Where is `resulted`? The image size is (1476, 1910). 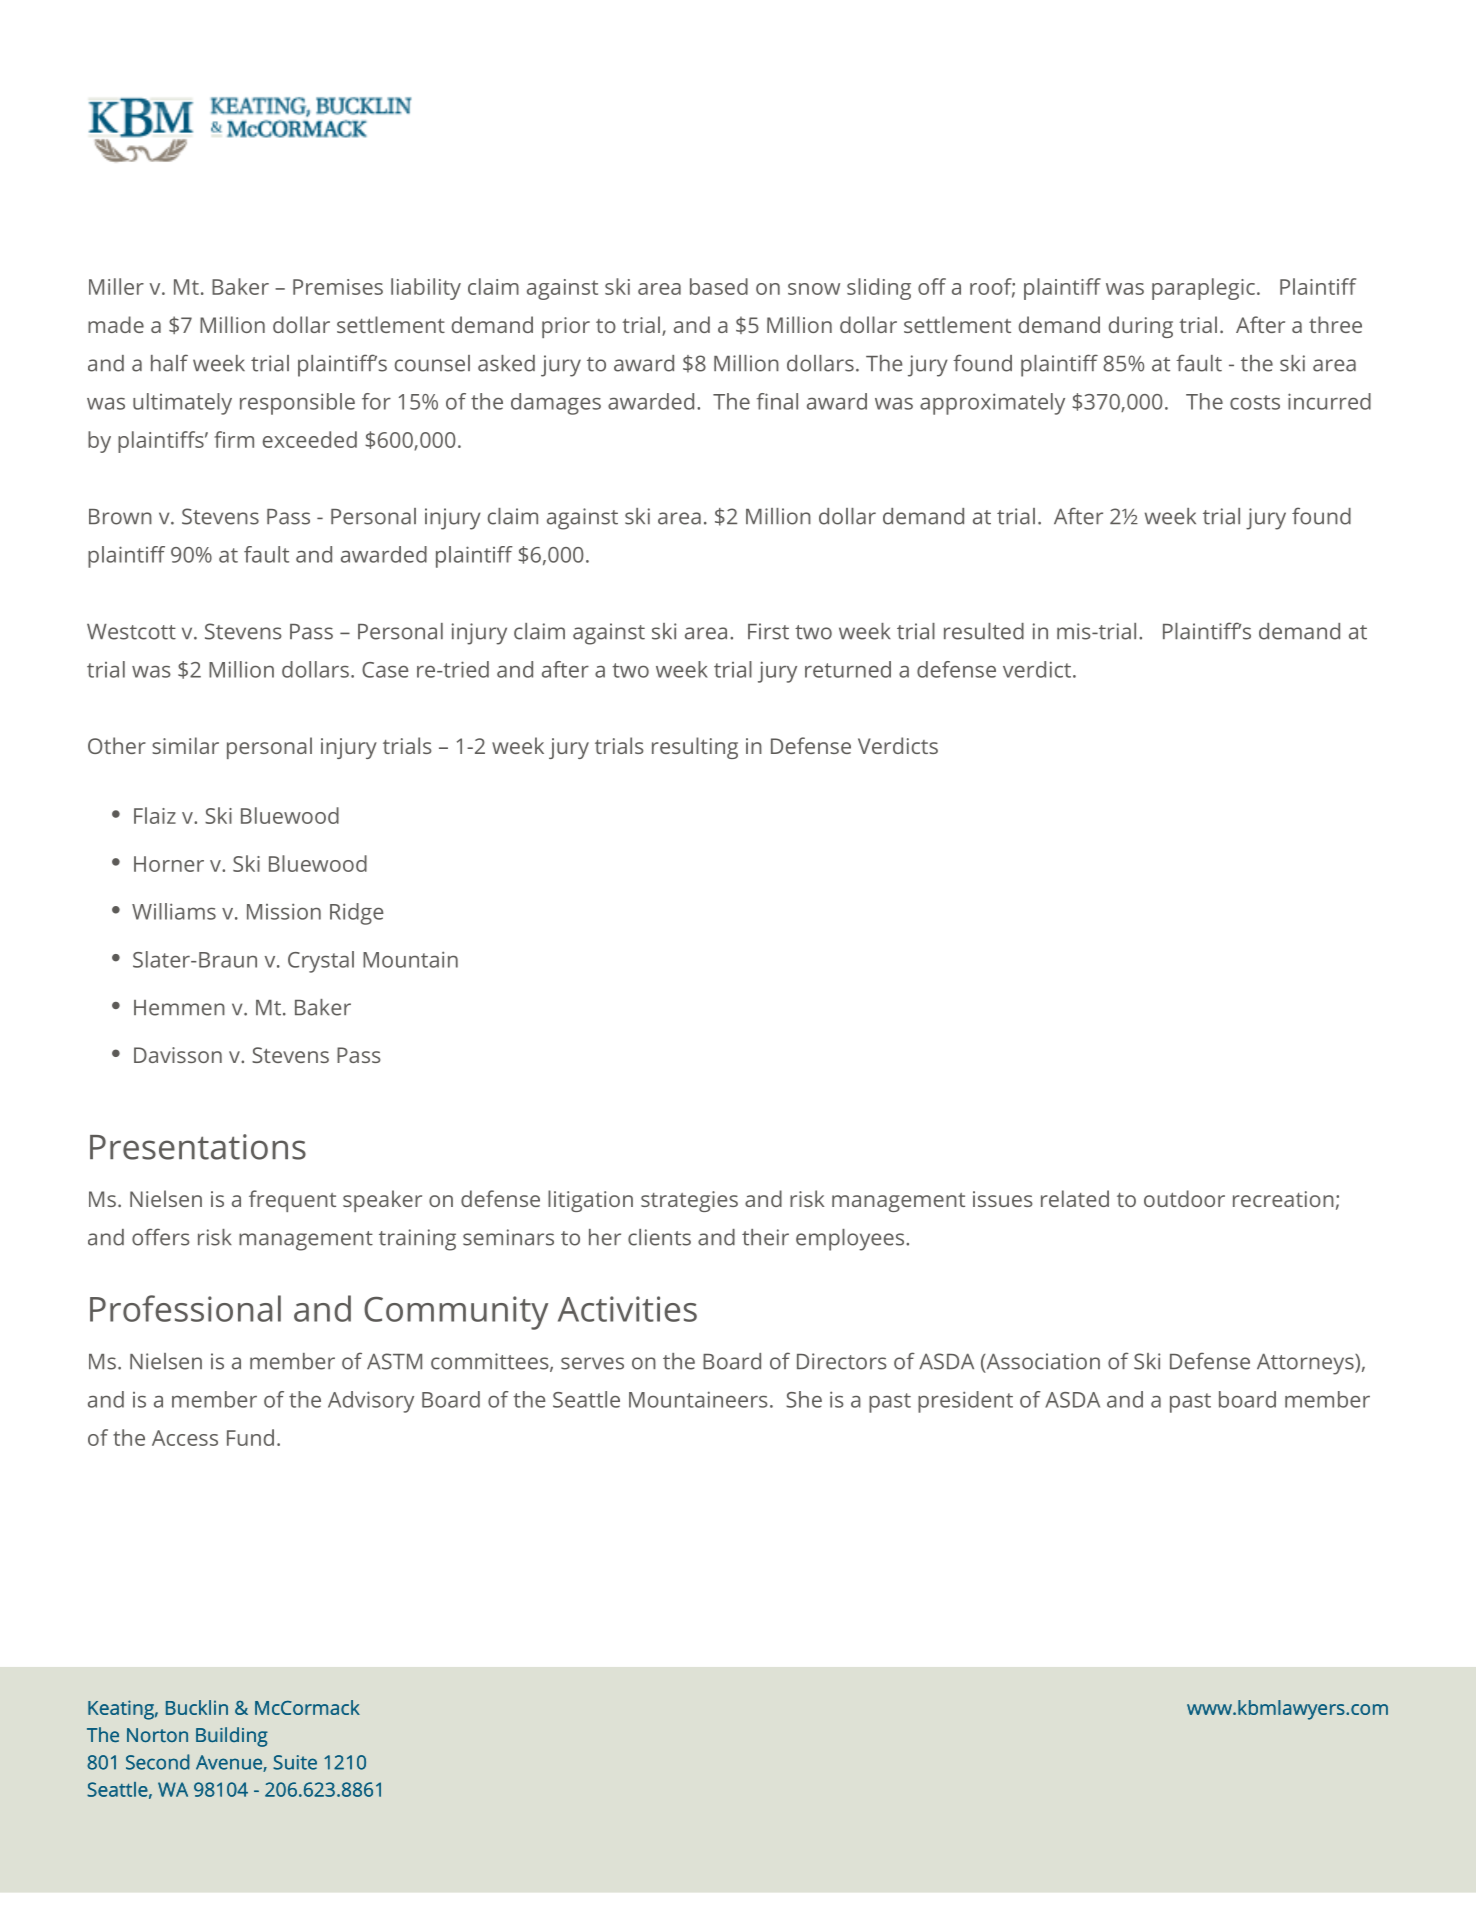 resulted is located at coordinates (984, 631).
